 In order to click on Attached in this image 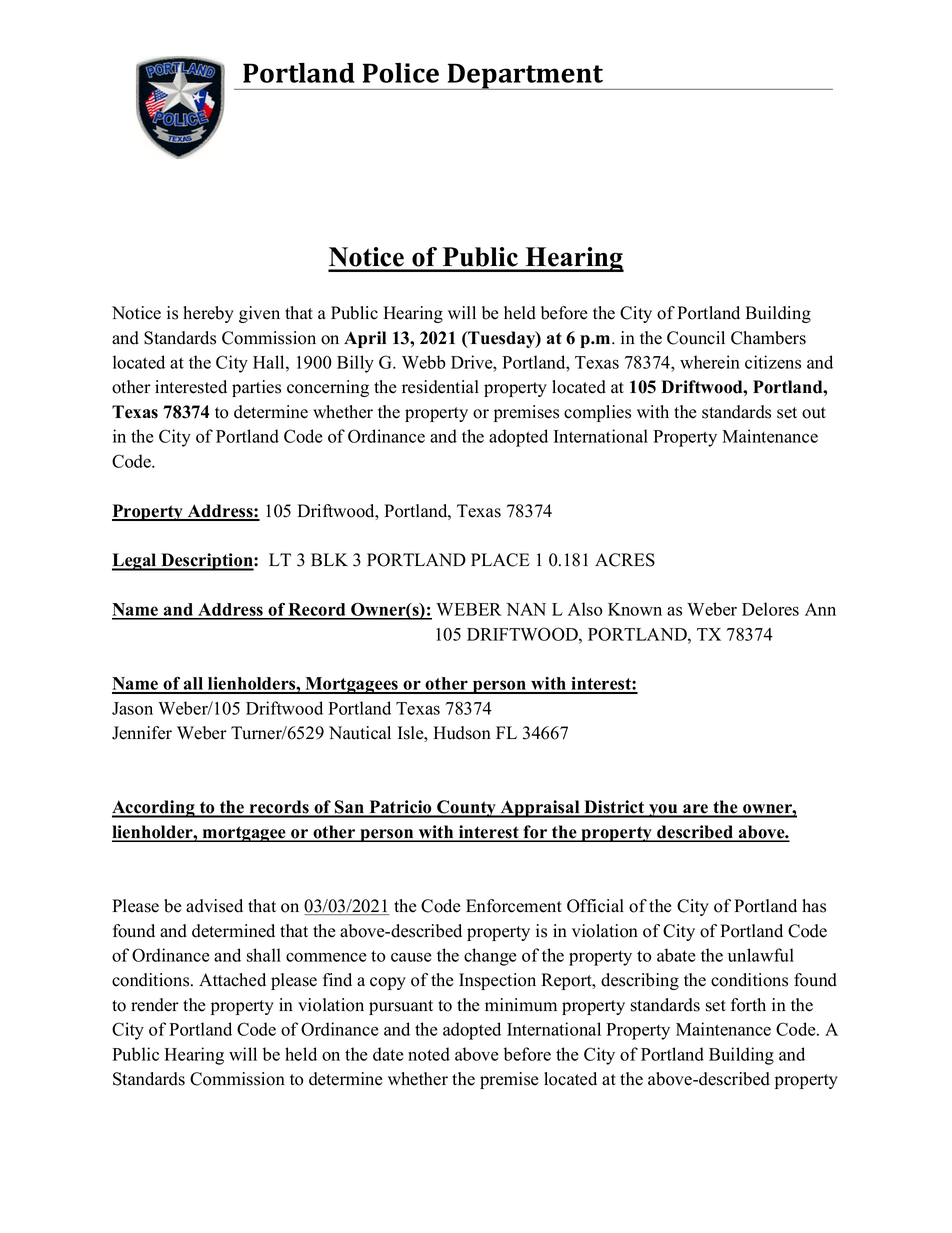, I will do `click(232, 980)`.
